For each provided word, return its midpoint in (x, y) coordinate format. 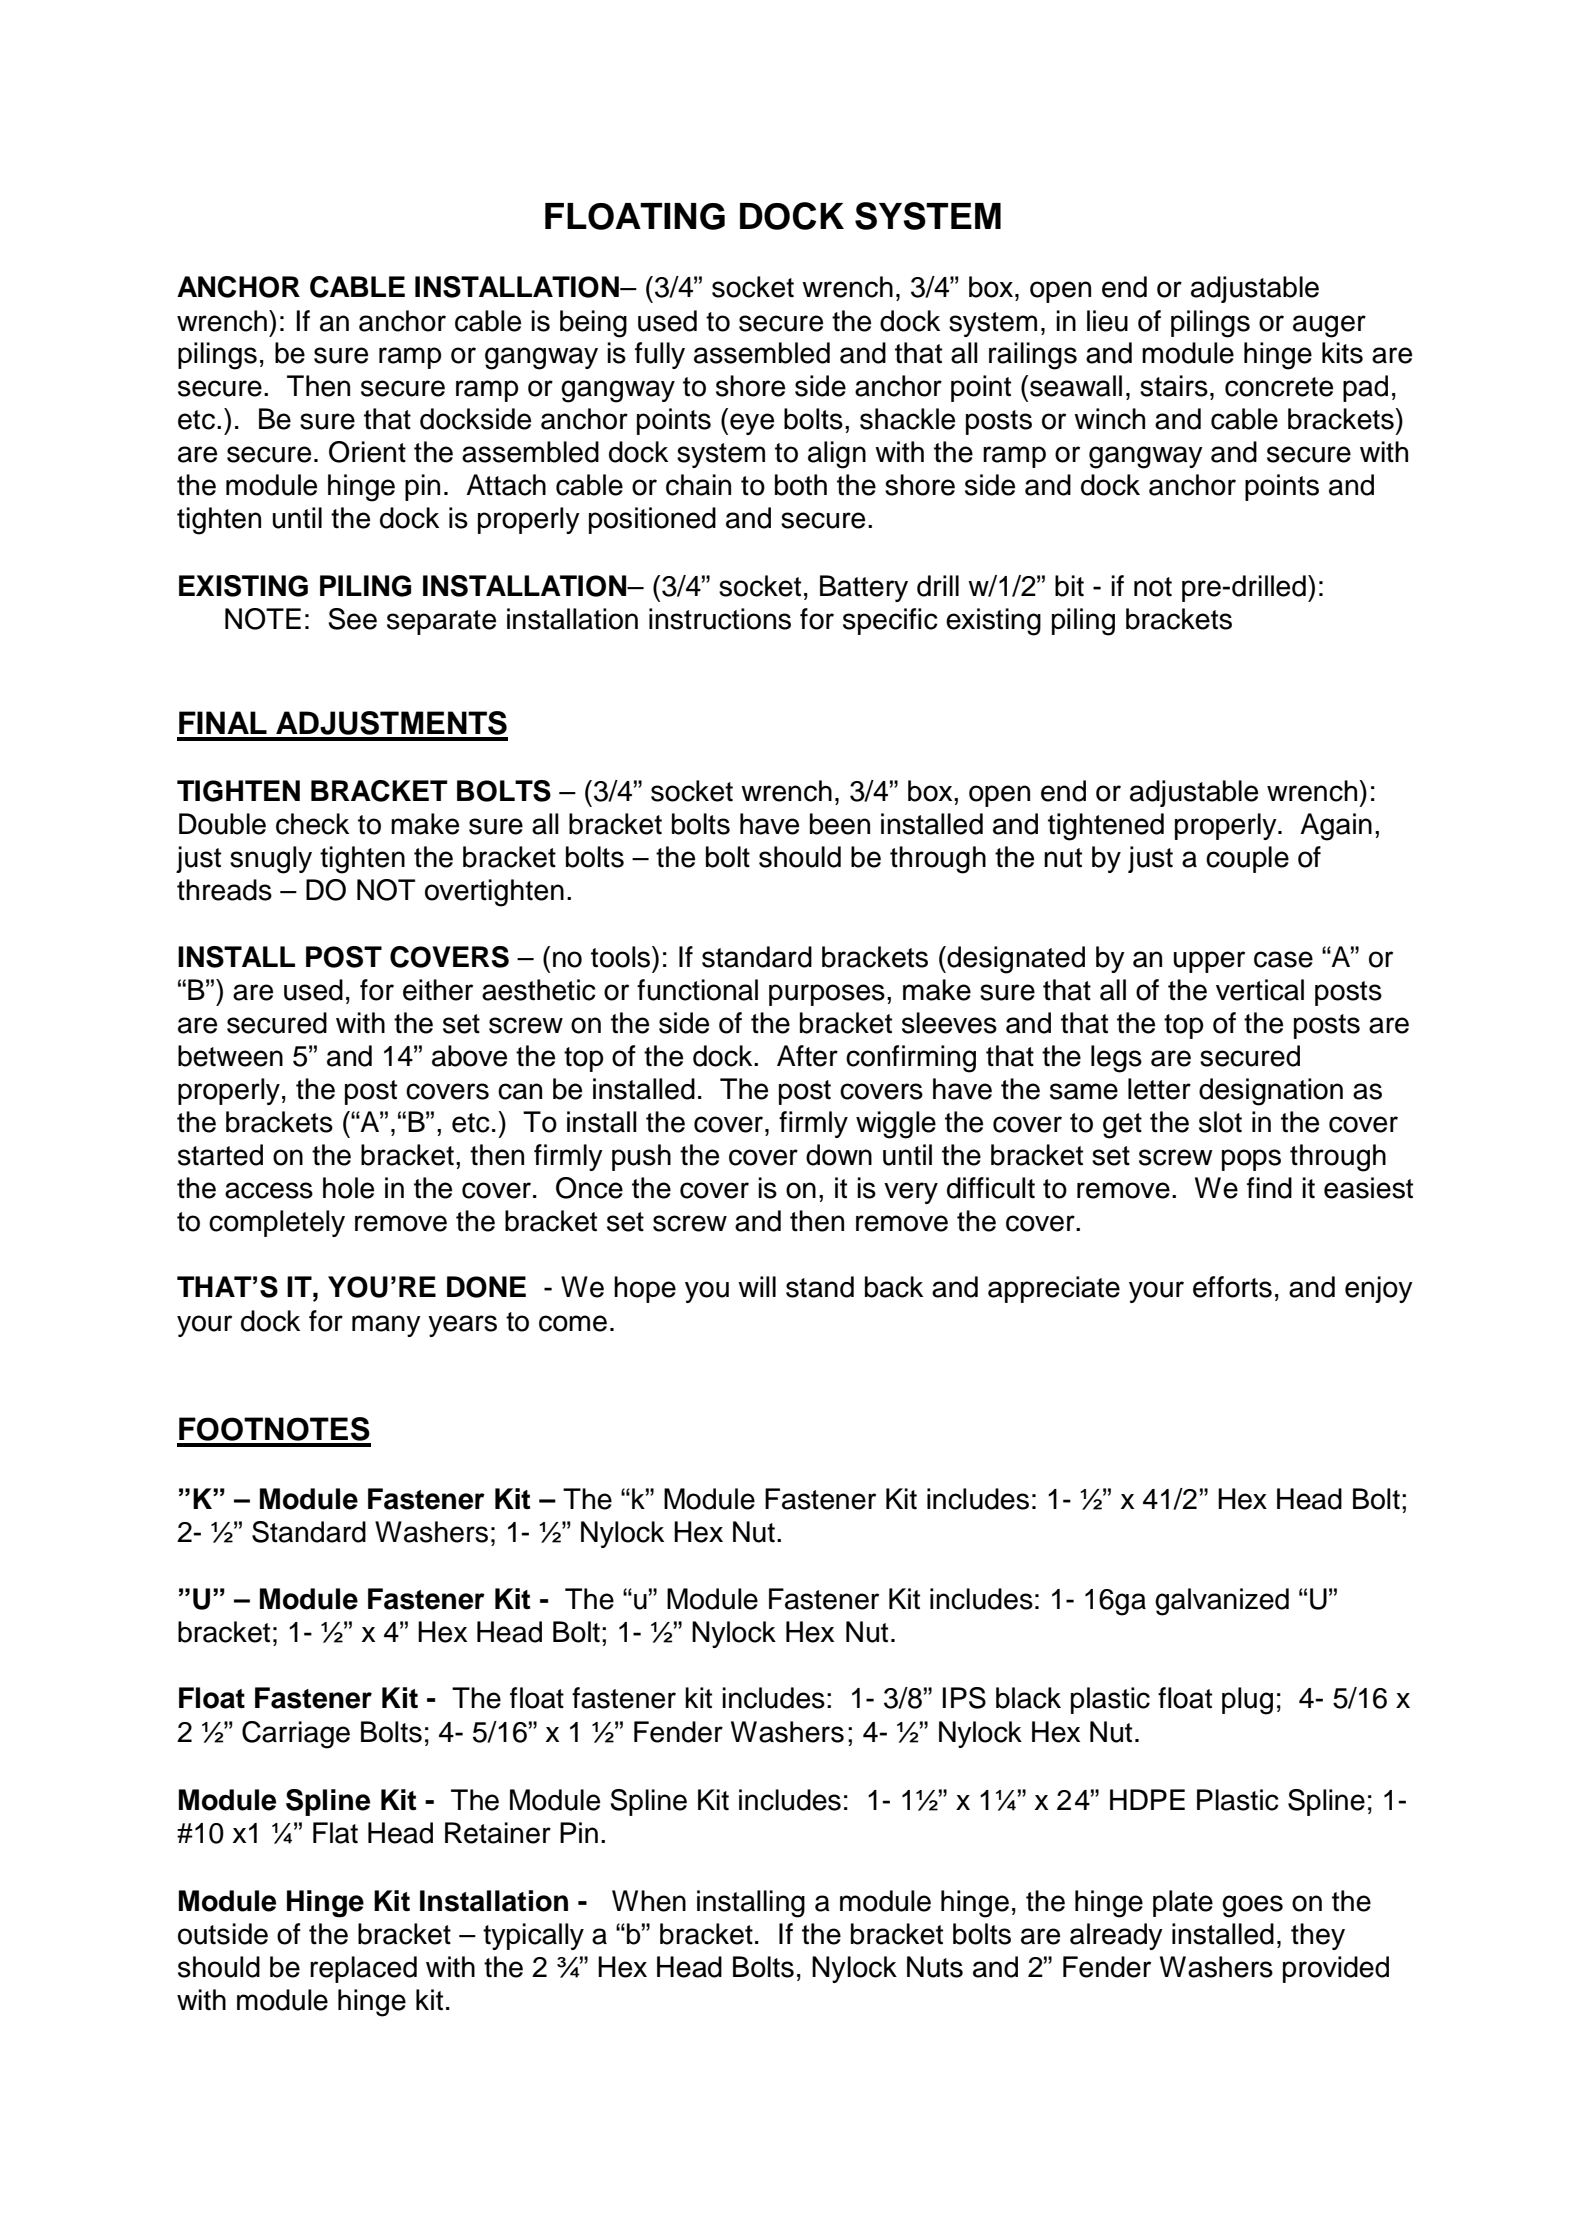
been (840, 824)
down (839, 1155)
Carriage (296, 1735)
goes (1252, 1906)
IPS (964, 1698)
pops (1251, 1160)
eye (752, 424)
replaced (363, 1969)
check (312, 824)
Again (1336, 827)
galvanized (1222, 1602)
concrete (1279, 387)
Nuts (935, 1967)
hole (348, 1188)
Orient (367, 452)
